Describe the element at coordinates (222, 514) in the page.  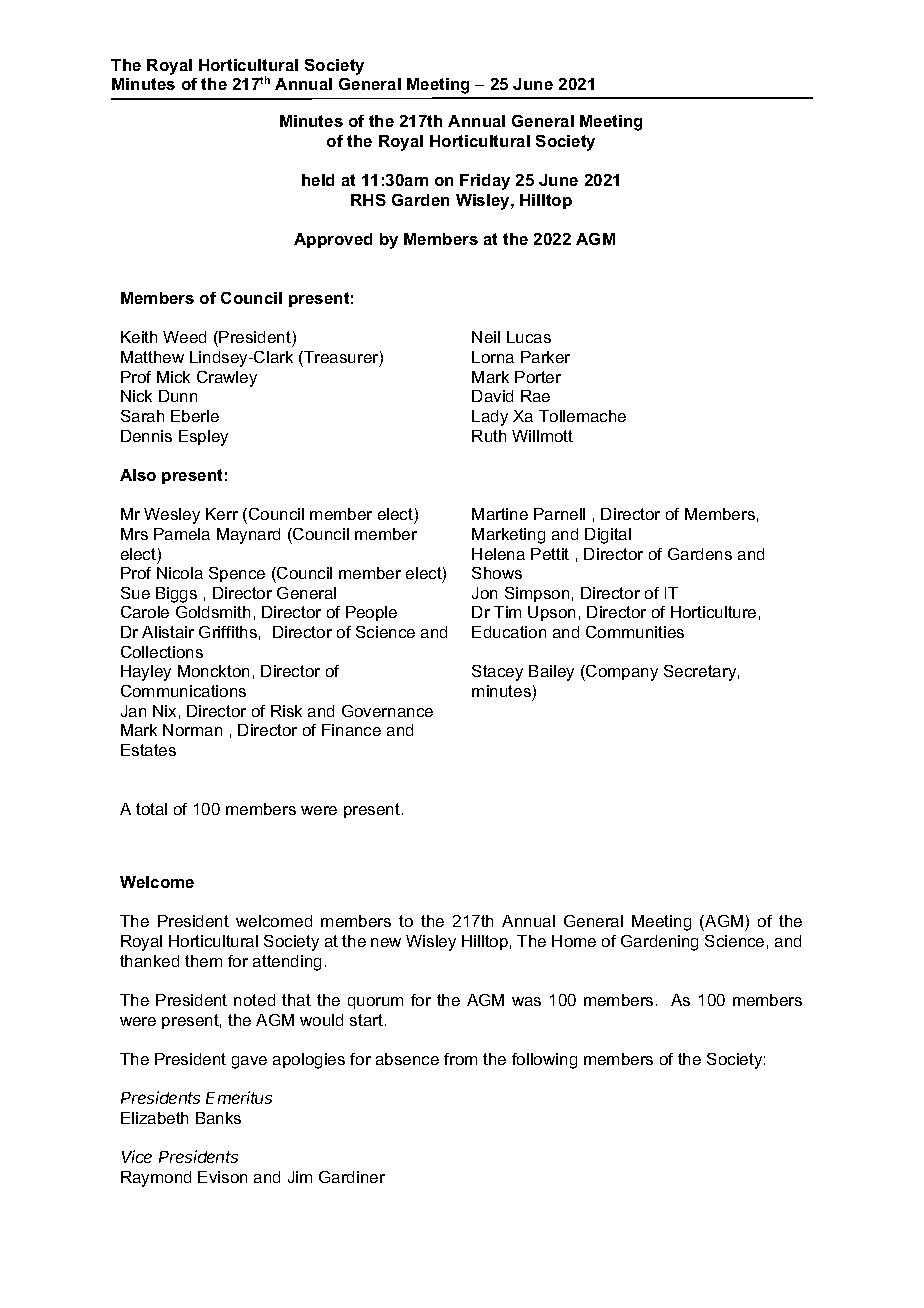
I see `Kerr` at that location.
